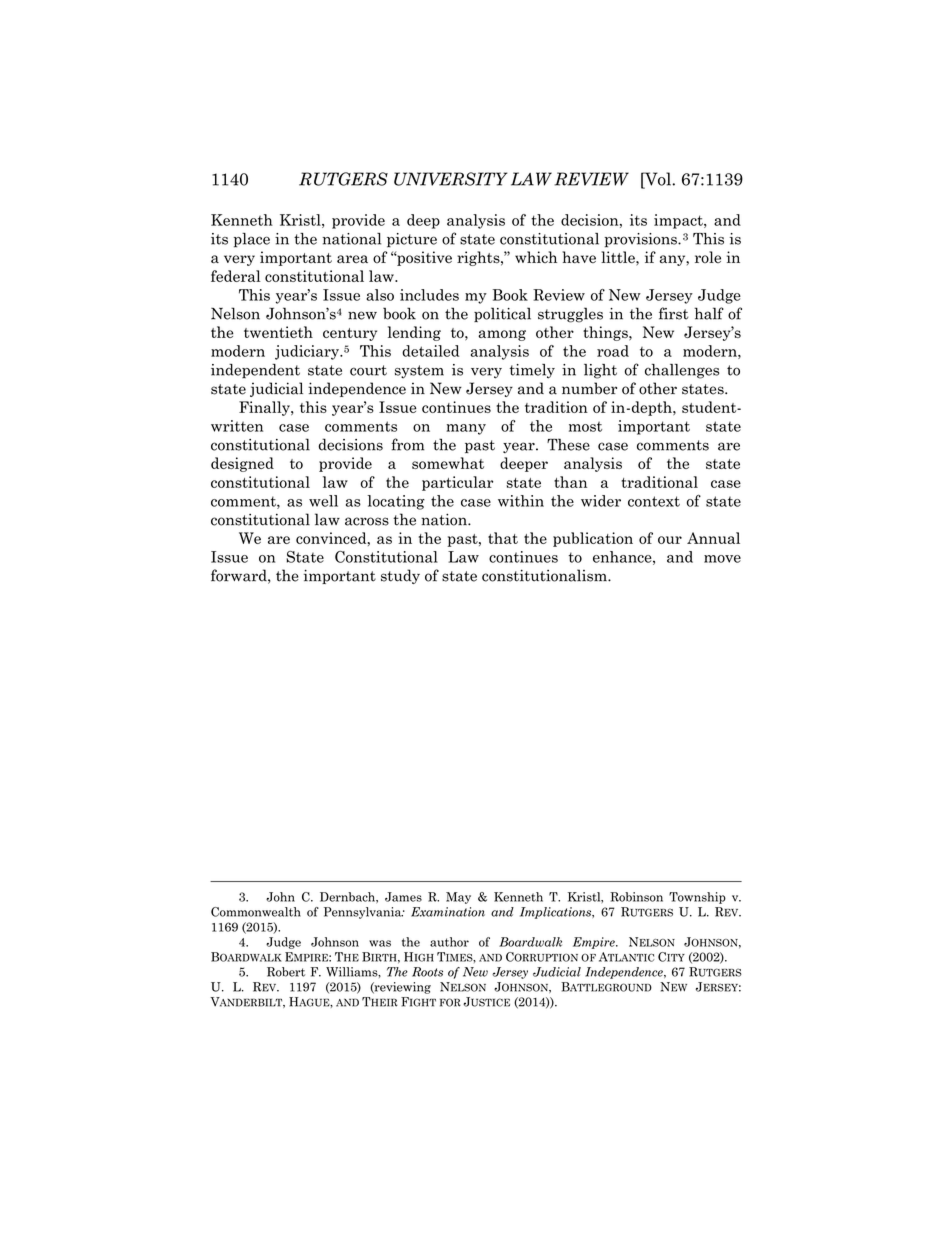 The width and height of the screenshot is (952, 1233). I want to click on author, so click(449, 942).
